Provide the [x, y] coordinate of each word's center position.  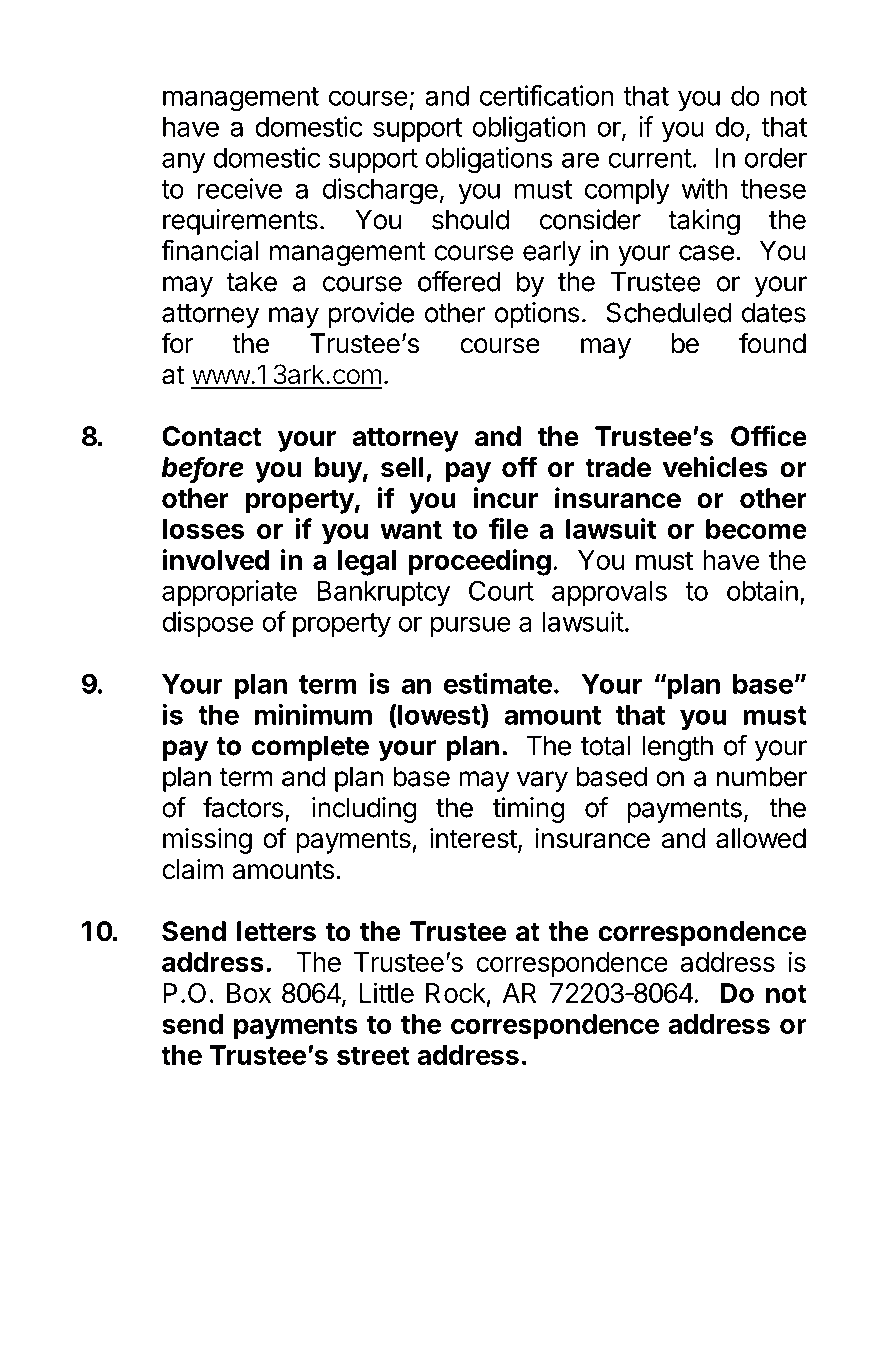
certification [547, 95]
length [677, 748]
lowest [439, 715]
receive [240, 188]
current [650, 158]
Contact [212, 436]
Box [249, 993]
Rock [456, 993]
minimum [313, 714]
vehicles [715, 467]
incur [505, 498]
